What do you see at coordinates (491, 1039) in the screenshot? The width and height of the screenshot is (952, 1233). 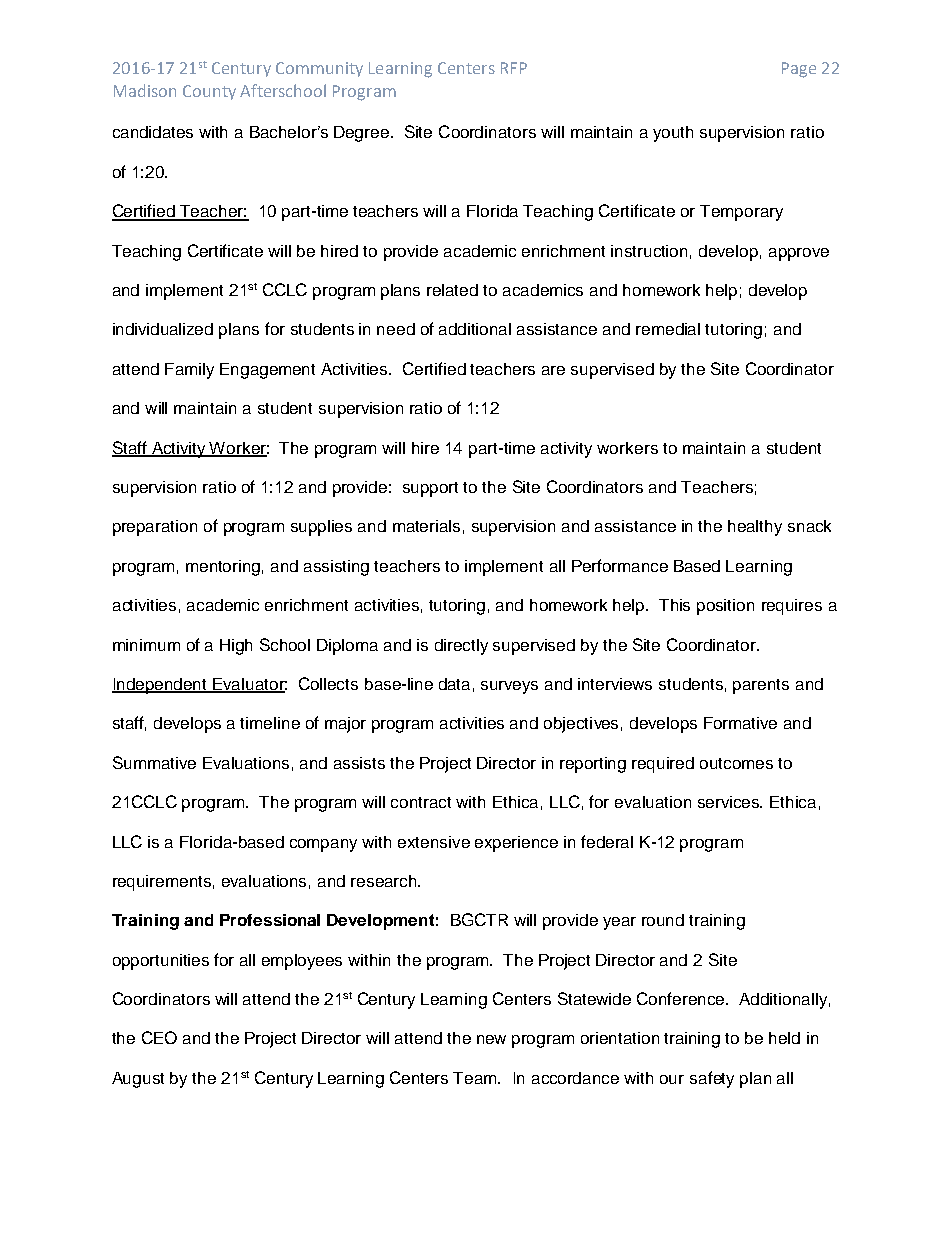 I see `new` at bounding box center [491, 1039].
